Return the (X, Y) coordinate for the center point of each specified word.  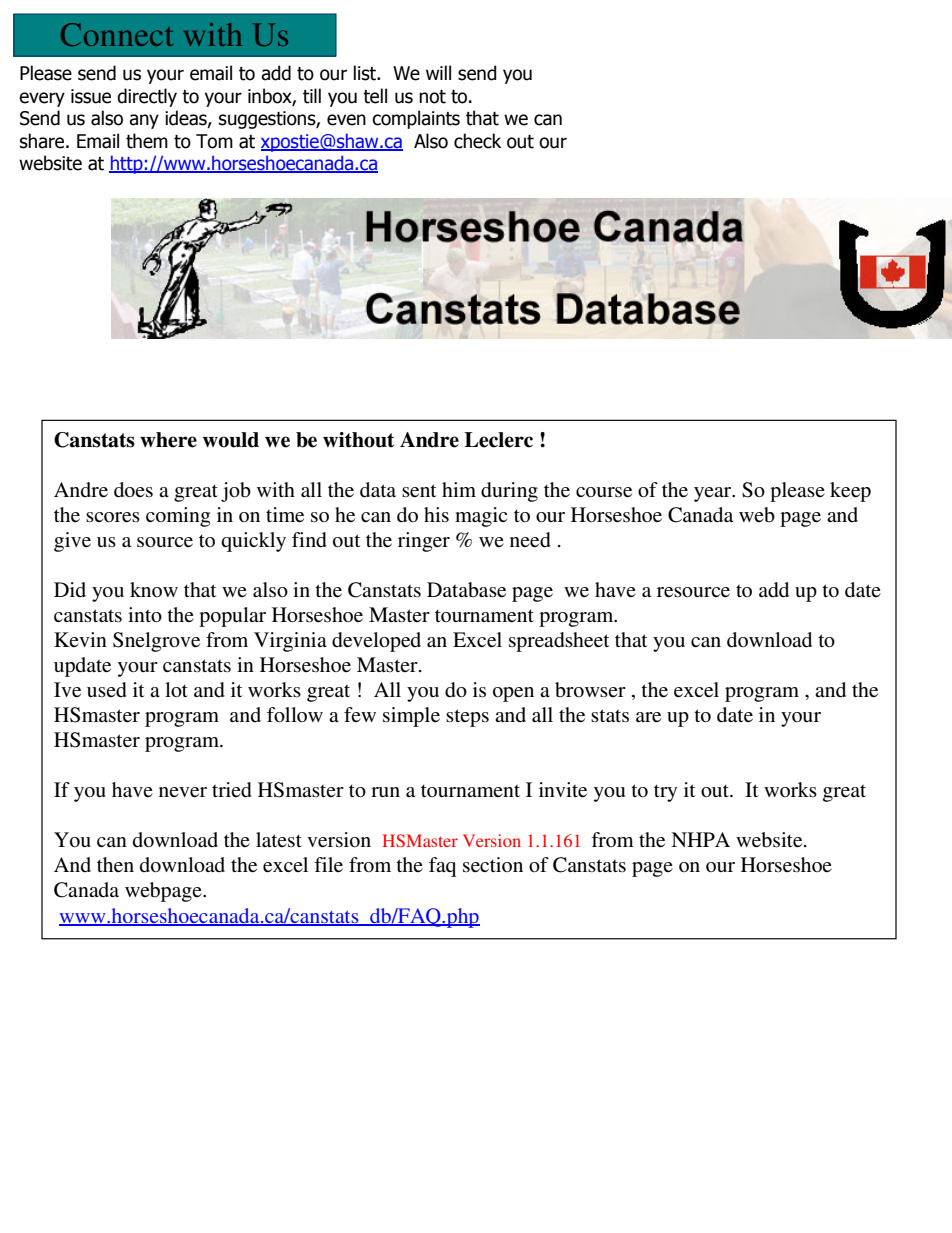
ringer (424, 542)
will (438, 72)
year (714, 494)
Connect (117, 34)
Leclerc (498, 440)
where (168, 440)
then (115, 864)
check (477, 141)
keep (850, 492)
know (154, 589)
